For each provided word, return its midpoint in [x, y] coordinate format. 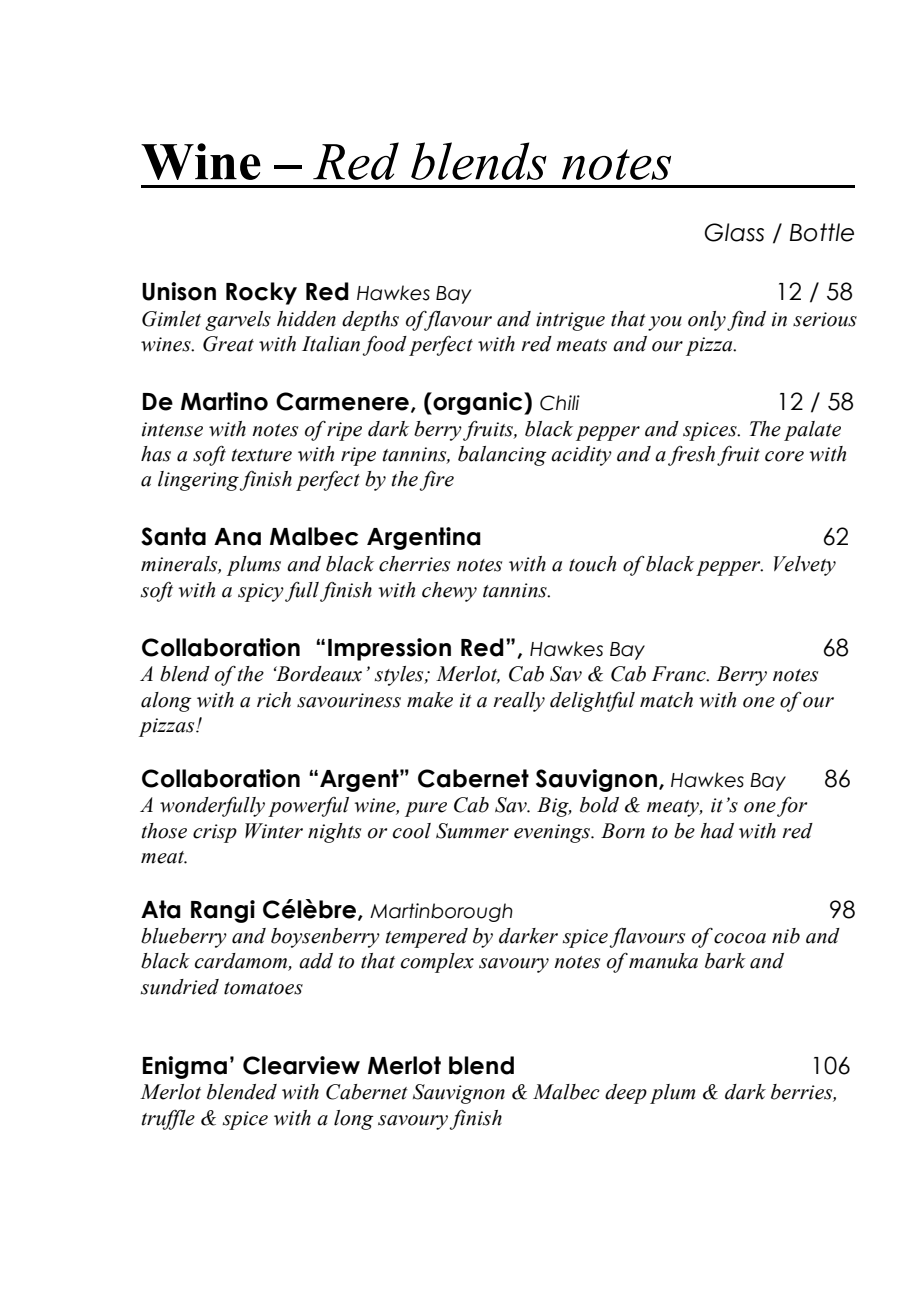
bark [725, 961]
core [784, 456]
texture [262, 455]
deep [626, 1094]
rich [274, 700]
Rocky [261, 293]
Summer [472, 831]
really [519, 702]
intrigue [570, 321]
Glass [734, 232]
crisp [215, 833]
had [717, 831]
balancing [502, 456]
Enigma [185, 1067]
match [666, 700]
